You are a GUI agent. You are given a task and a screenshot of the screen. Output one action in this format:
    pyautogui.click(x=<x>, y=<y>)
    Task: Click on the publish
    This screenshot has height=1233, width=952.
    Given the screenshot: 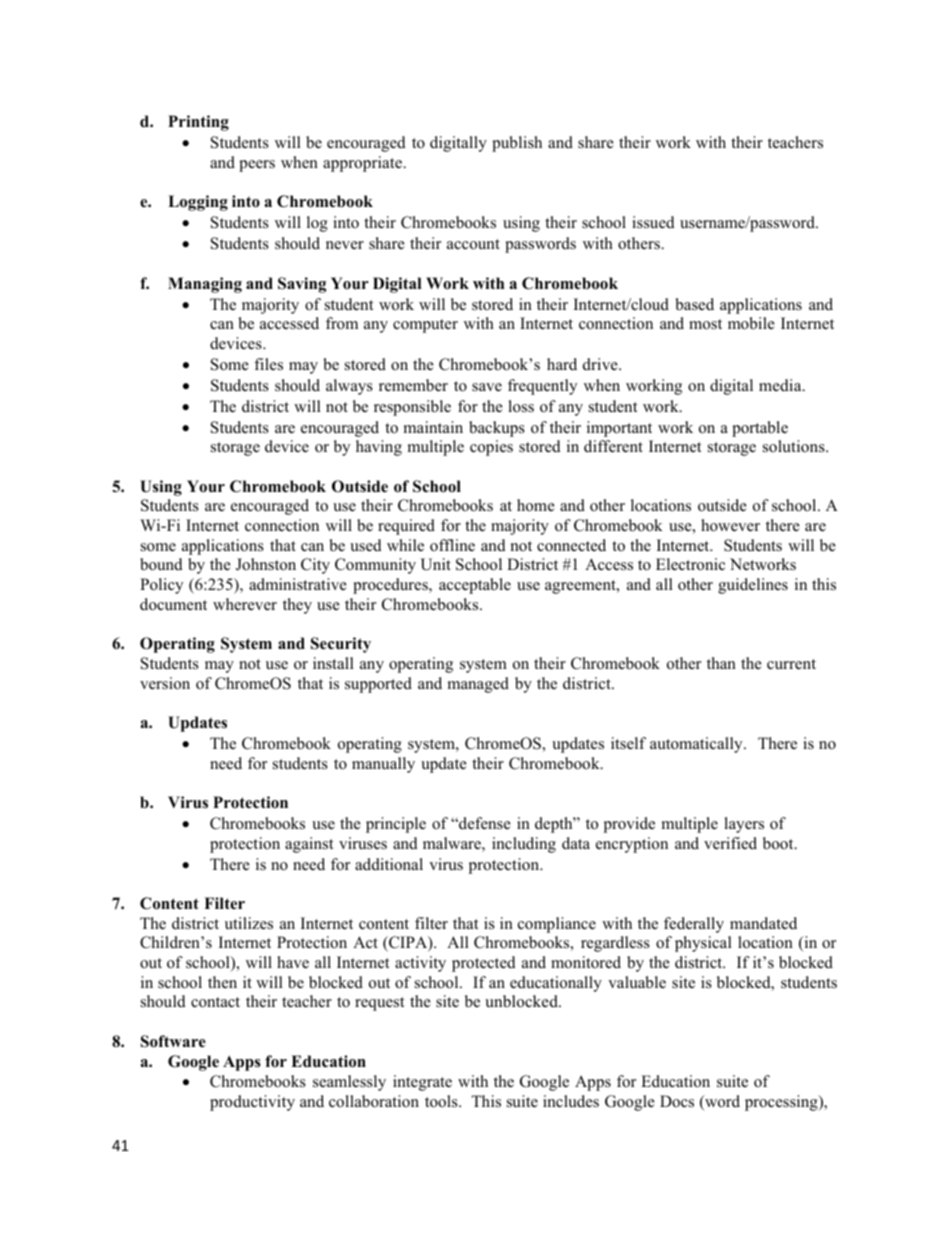 What is the action you would take?
    pyautogui.click(x=517, y=144)
